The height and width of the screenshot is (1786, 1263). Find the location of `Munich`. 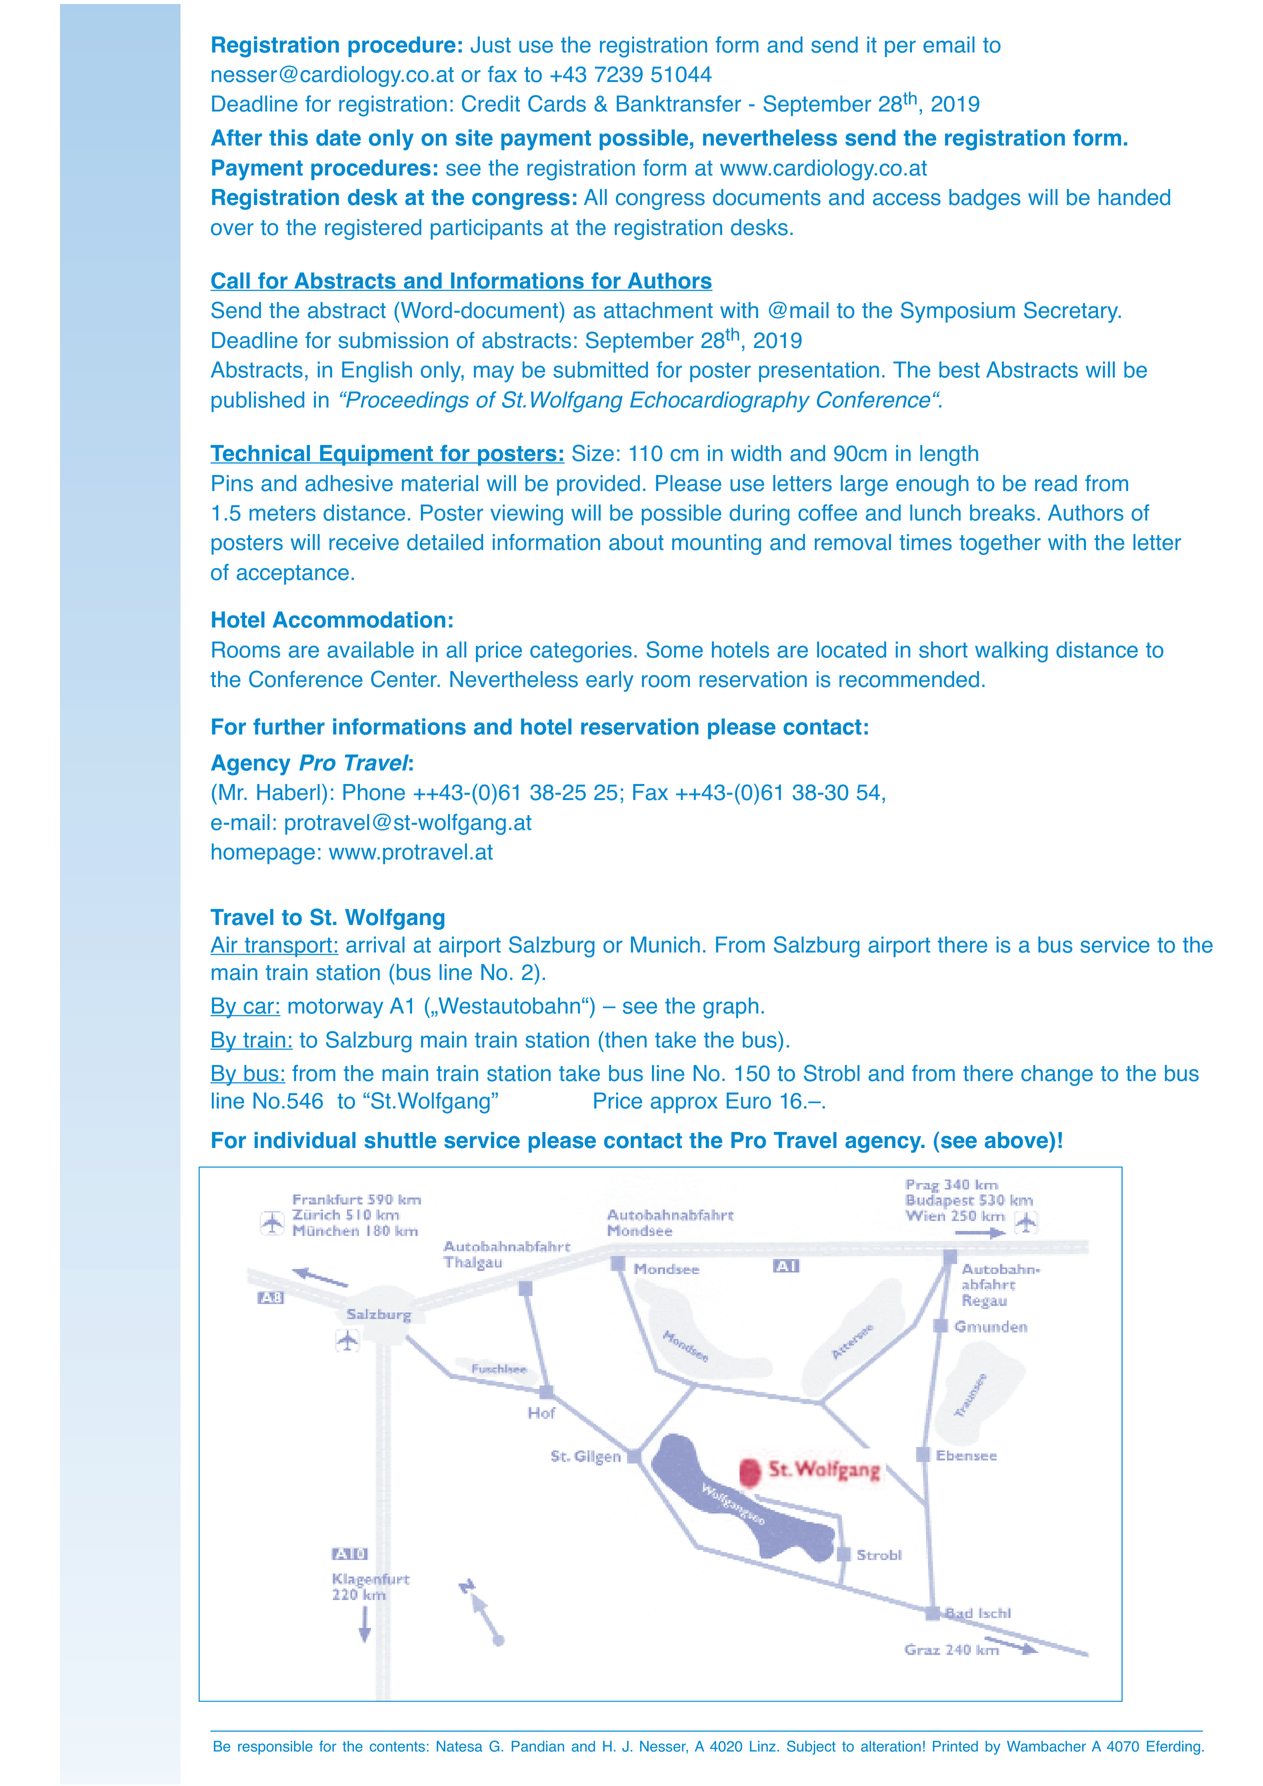

Munich is located at coordinates (665, 944).
